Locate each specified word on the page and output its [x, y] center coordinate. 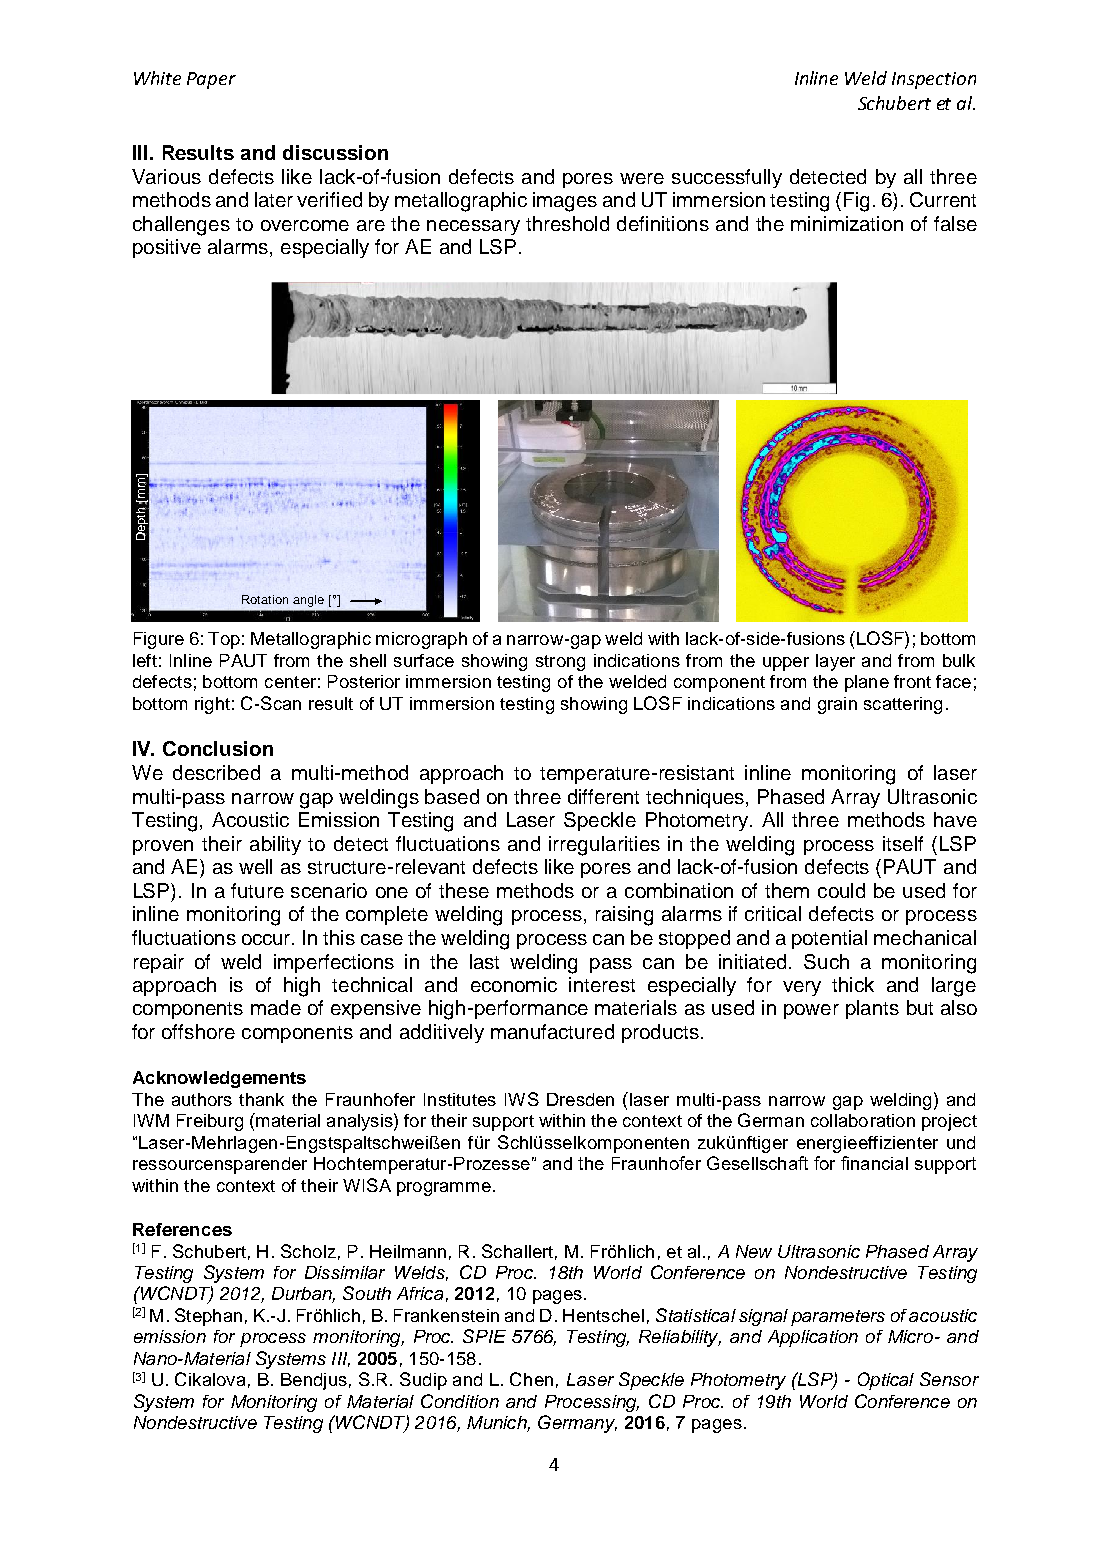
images [565, 202]
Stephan [208, 1317]
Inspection [934, 80]
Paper [211, 80]
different [603, 796]
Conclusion [218, 748]
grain [837, 705]
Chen [531, 1379]
